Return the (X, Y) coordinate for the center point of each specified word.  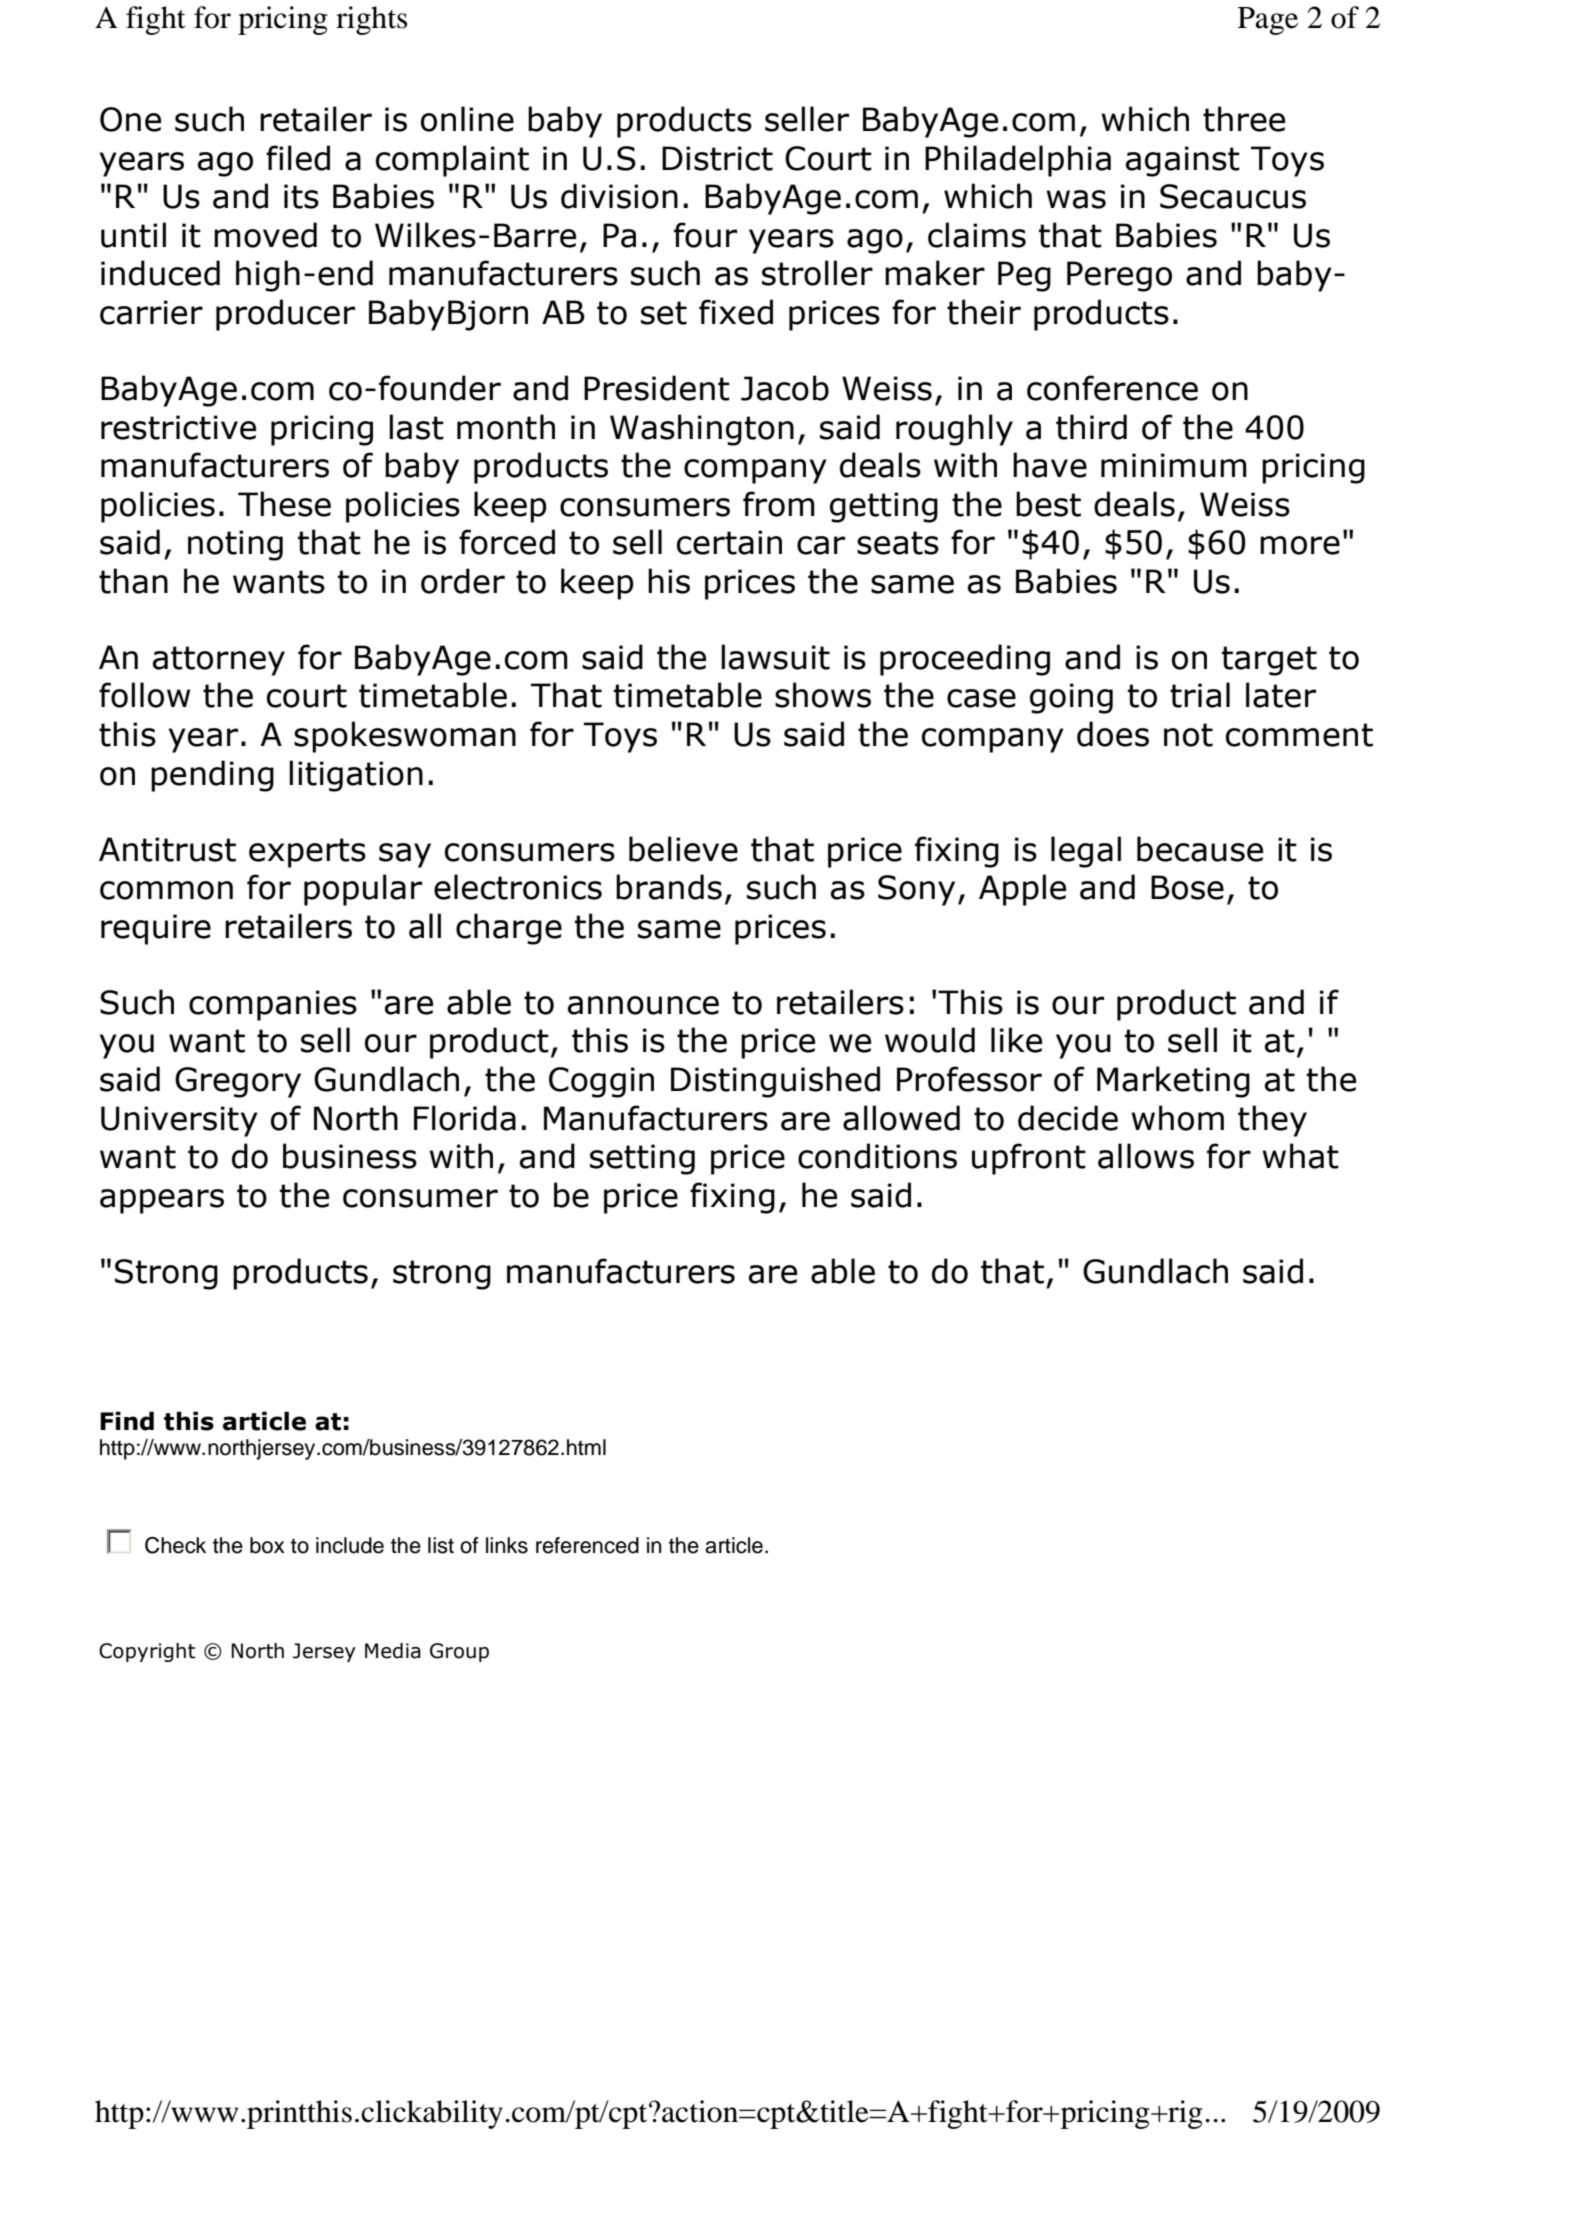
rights (371, 20)
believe (683, 849)
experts (307, 853)
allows (1146, 1156)
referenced (587, 1545)
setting (642, 1159)
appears (162, 1201)
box (267, 1545)
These (284, 504)
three (1244, 119)
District (717, 158)
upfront (1029, 1159)
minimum (1174, 465)
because (1200, 849)
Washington (702, 430)
